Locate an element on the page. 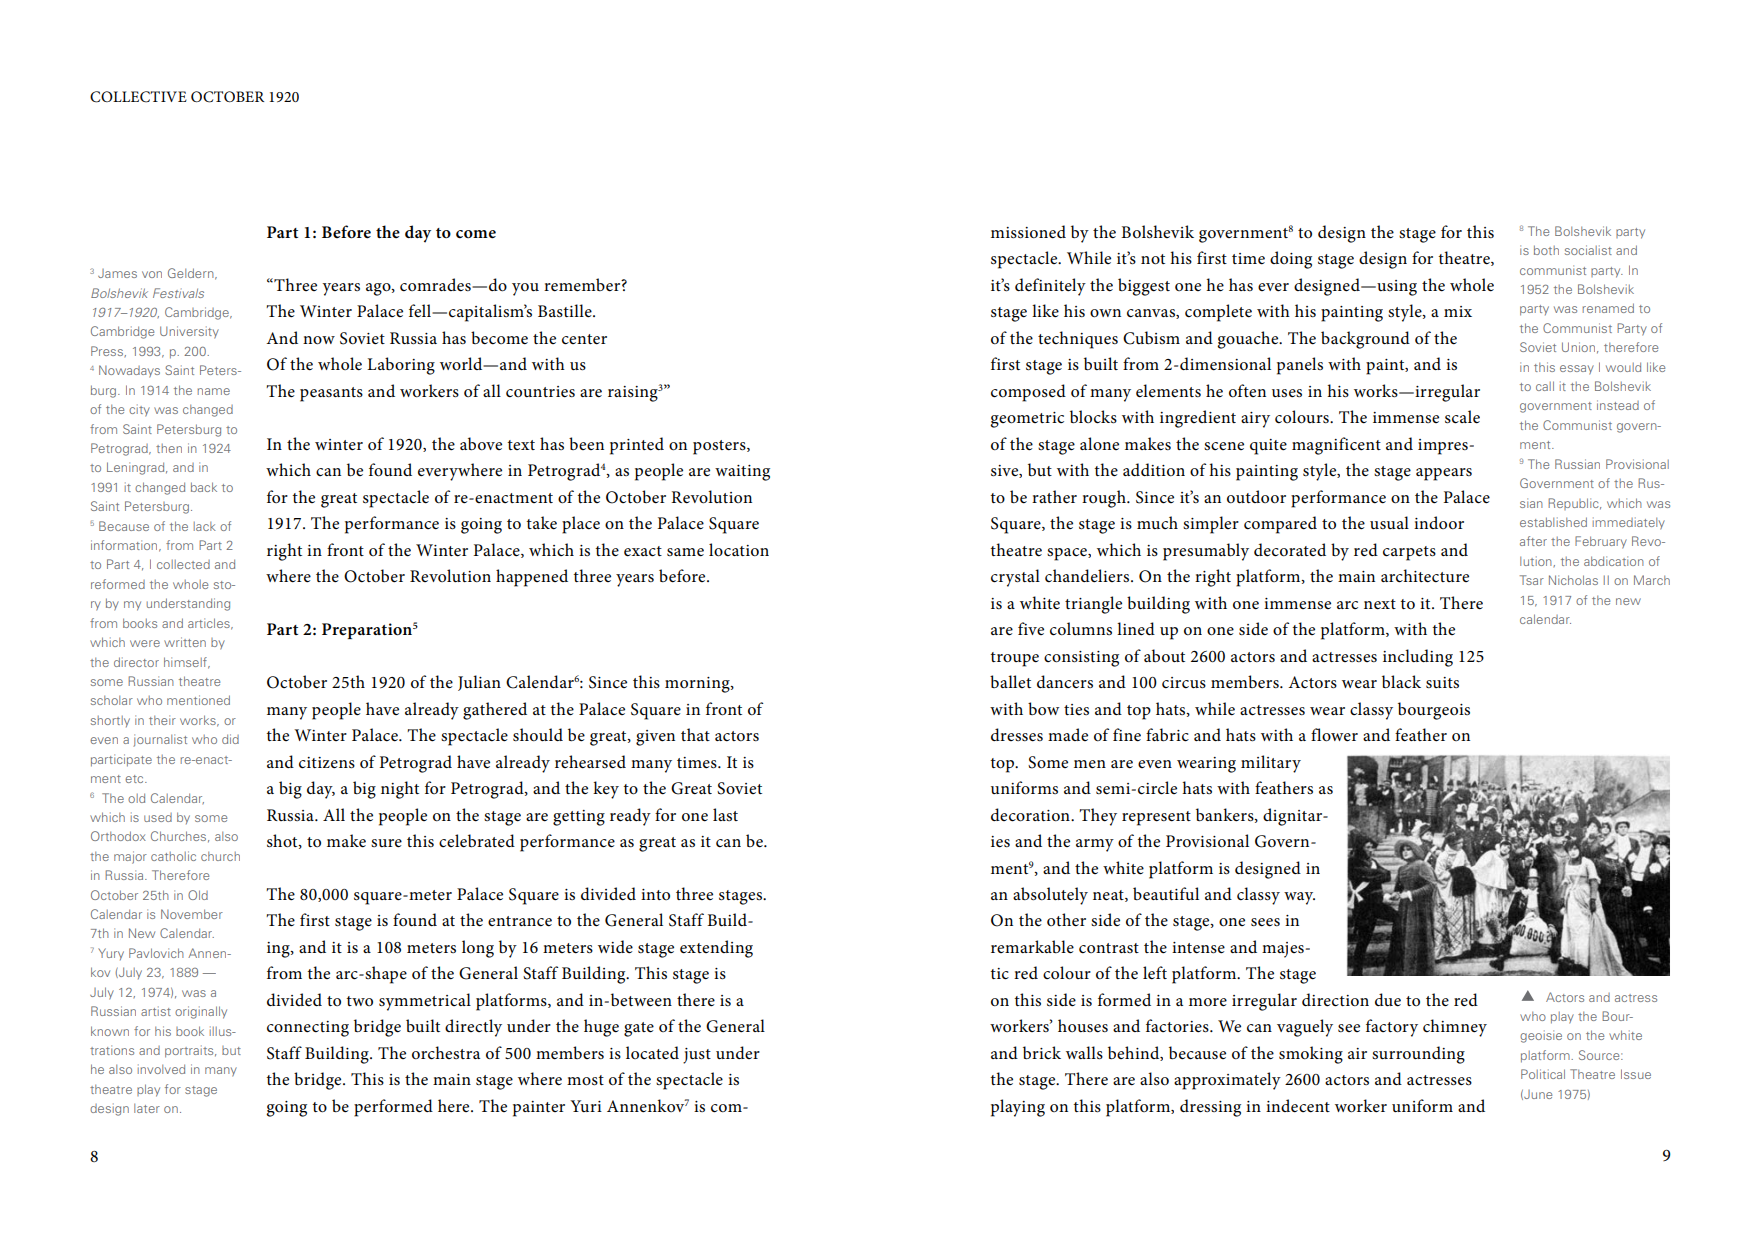 The width and height of the image is (1761, 1251). dresses is located at coordinates (1017, 735).
